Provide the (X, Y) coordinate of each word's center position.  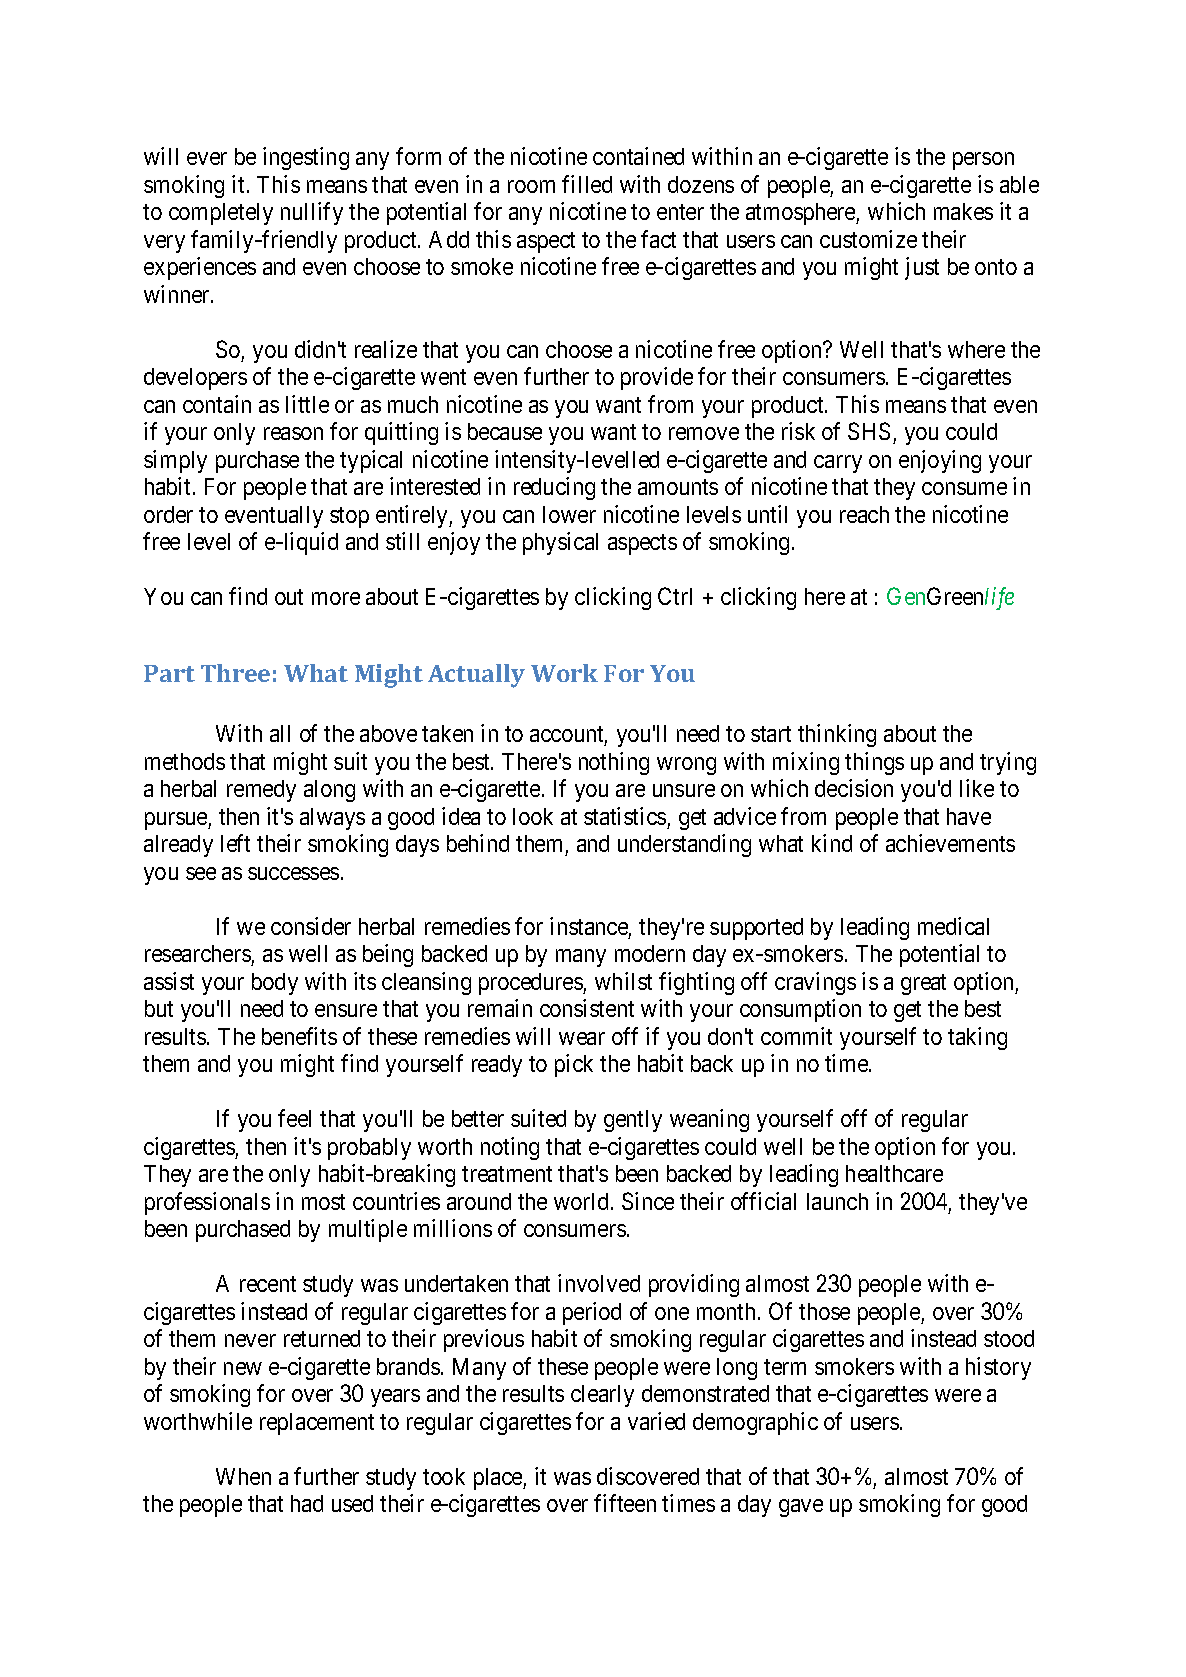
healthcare (894, 1173)
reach (864, 514)
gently (633, 1121)
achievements (950, 843)
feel (294, 1118)
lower (569, 514)
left (235, 843)
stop (349, 517)
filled (587, 184)
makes (963, 211)
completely (221, 214)
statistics (625, 816)
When (243, 1476)
